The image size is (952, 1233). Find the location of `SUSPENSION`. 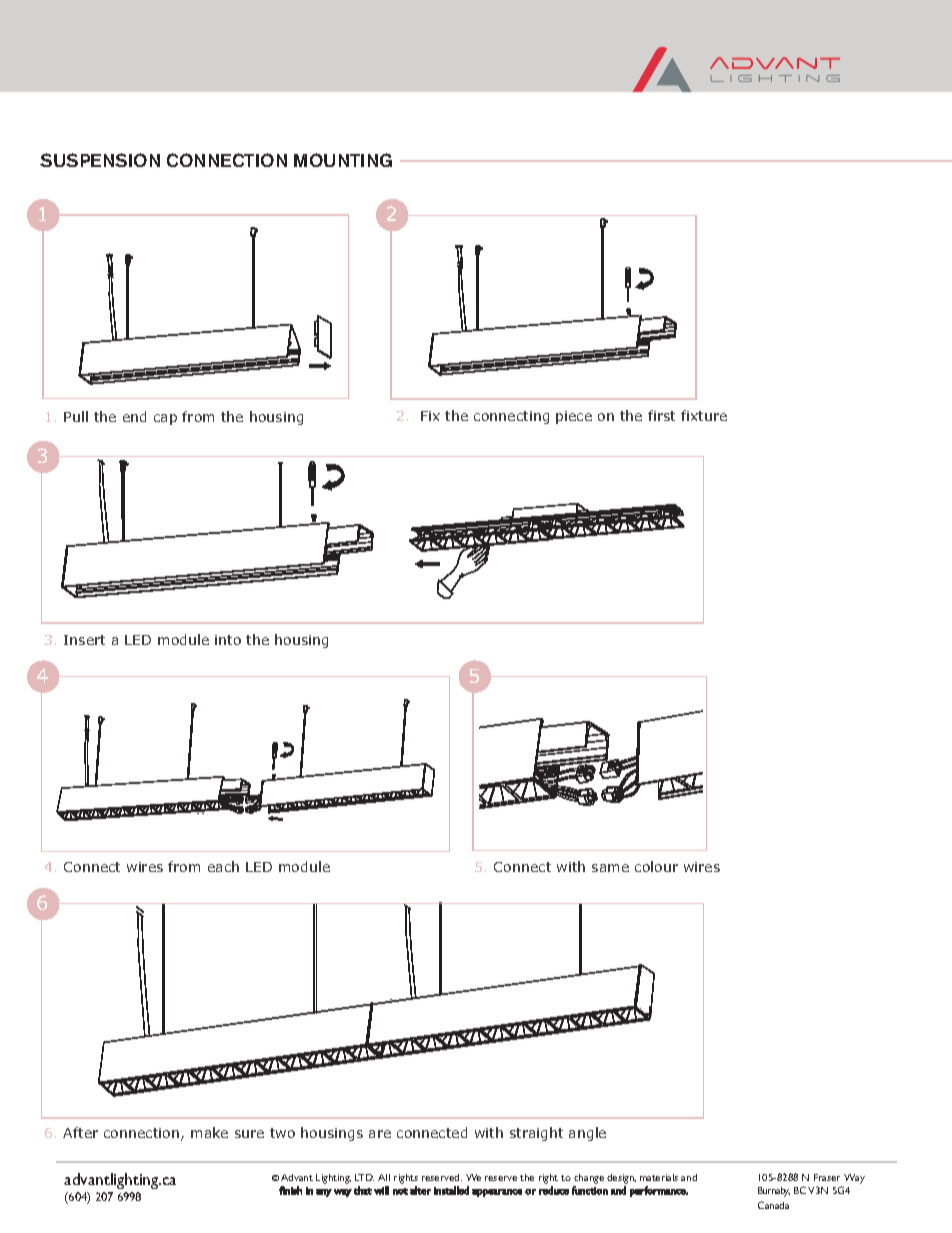

SUSPENSION is located at coordinates (100, 160).
